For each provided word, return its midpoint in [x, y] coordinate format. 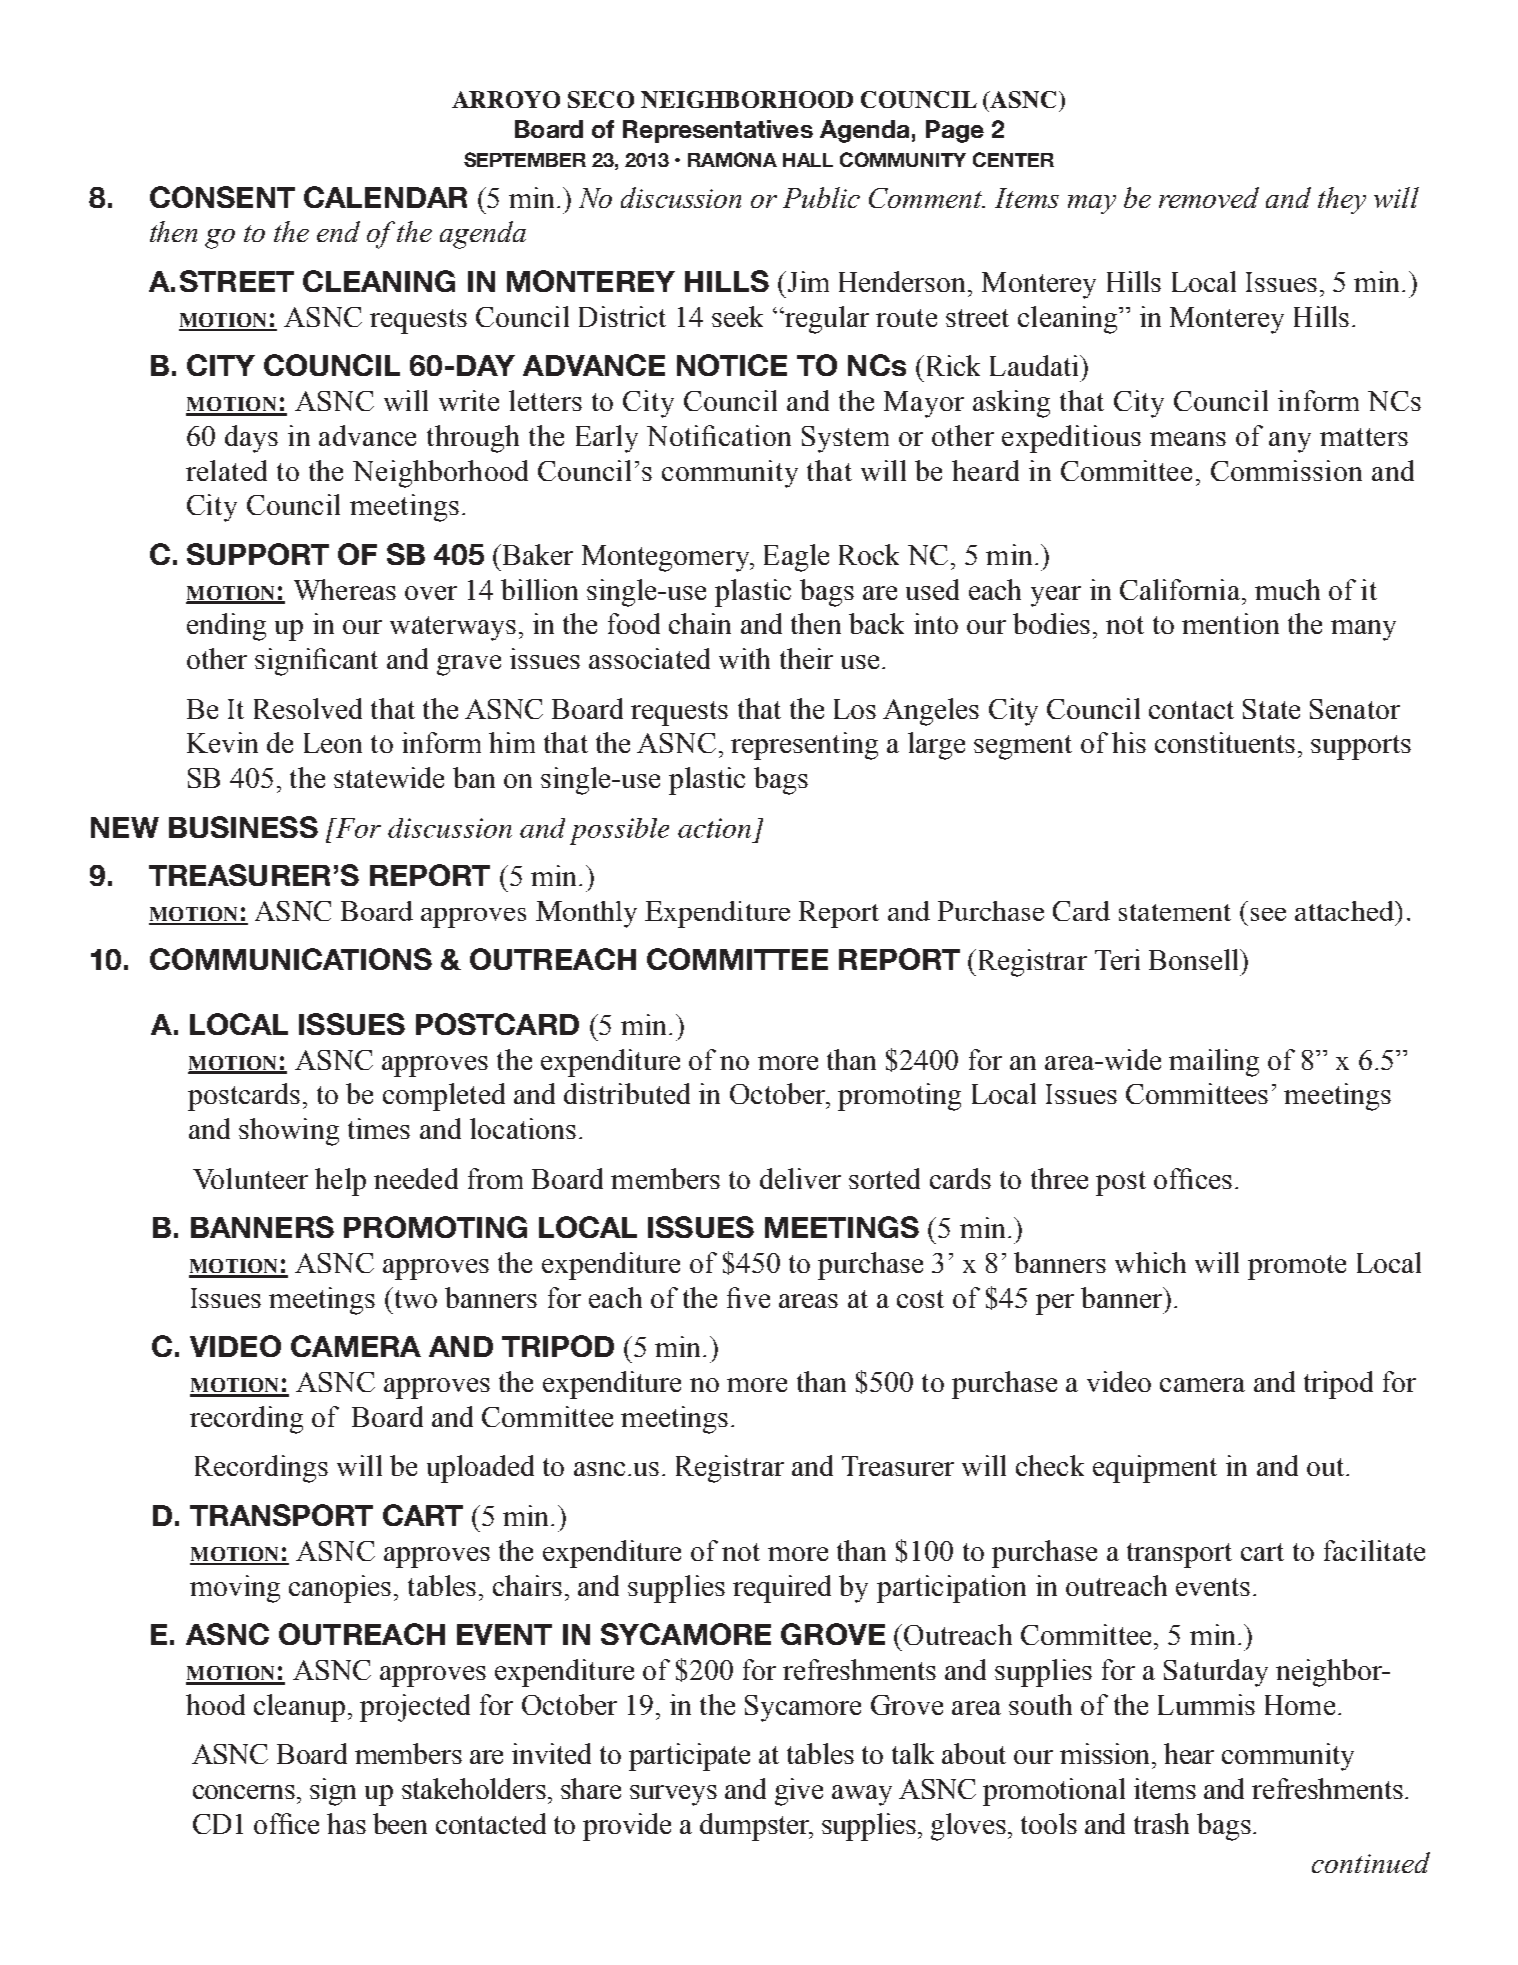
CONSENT [222, 197]
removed [1209, 197]
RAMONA [732, 159]
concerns [244, 1792]
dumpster [755, 1827]
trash [1161, 1823]
